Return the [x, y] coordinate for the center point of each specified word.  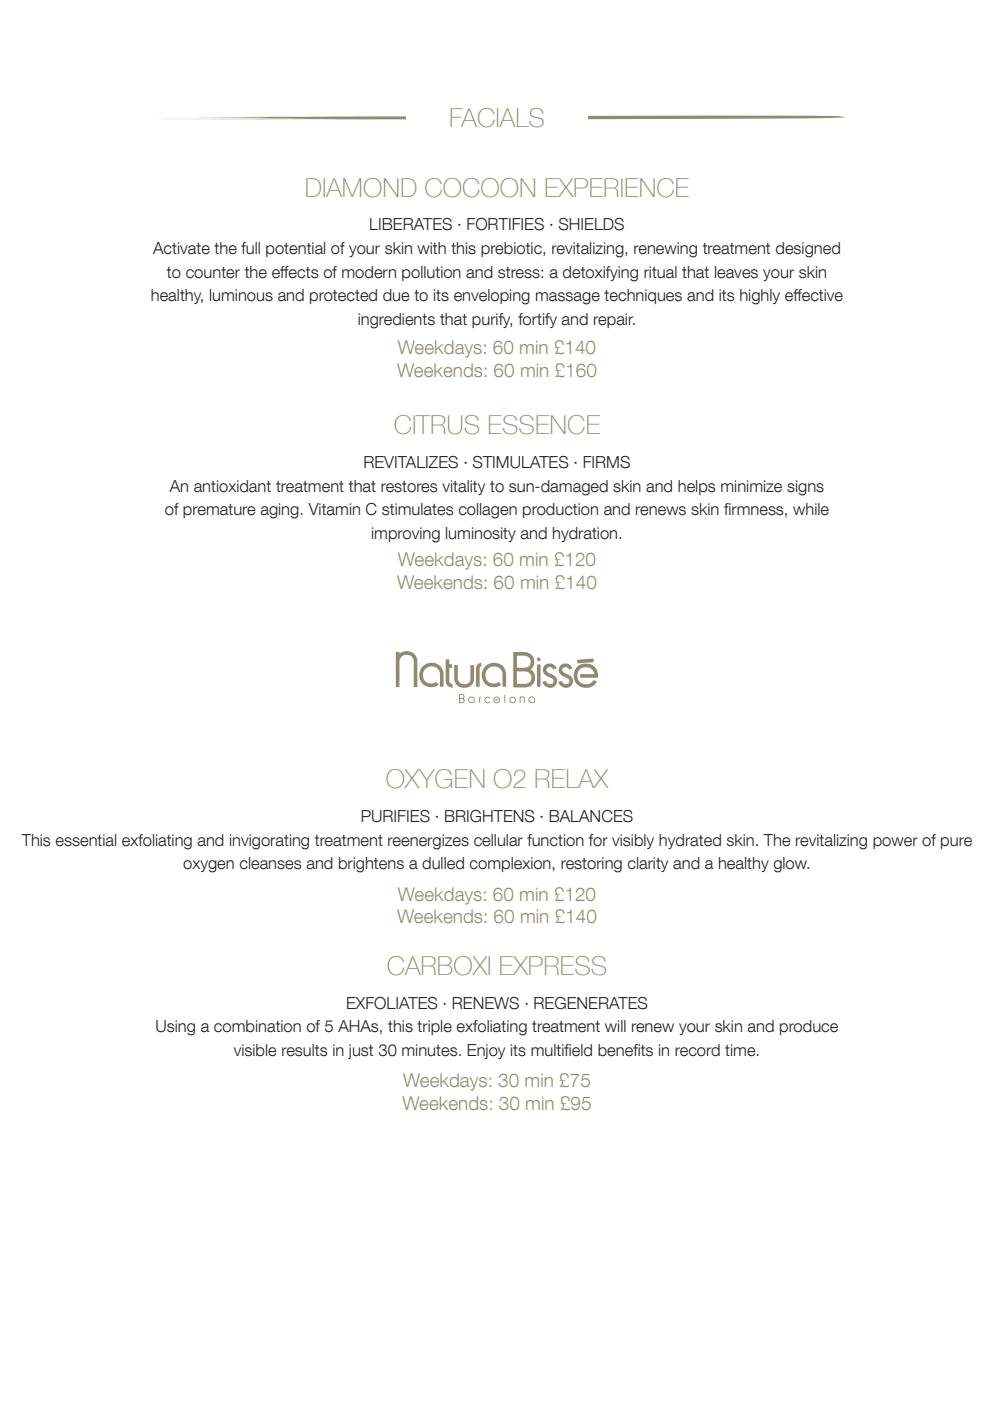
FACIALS [497, 118]
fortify [537, 320]
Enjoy [486, 1051]
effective [814, 295]
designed [808, 250]
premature [219, 511]
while [811, 509]
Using [175, 1028]
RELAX [571, 778]
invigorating [269, 842]
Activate [181, 248]
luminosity [481, 534]
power [895, 843]
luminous [241, 295]
